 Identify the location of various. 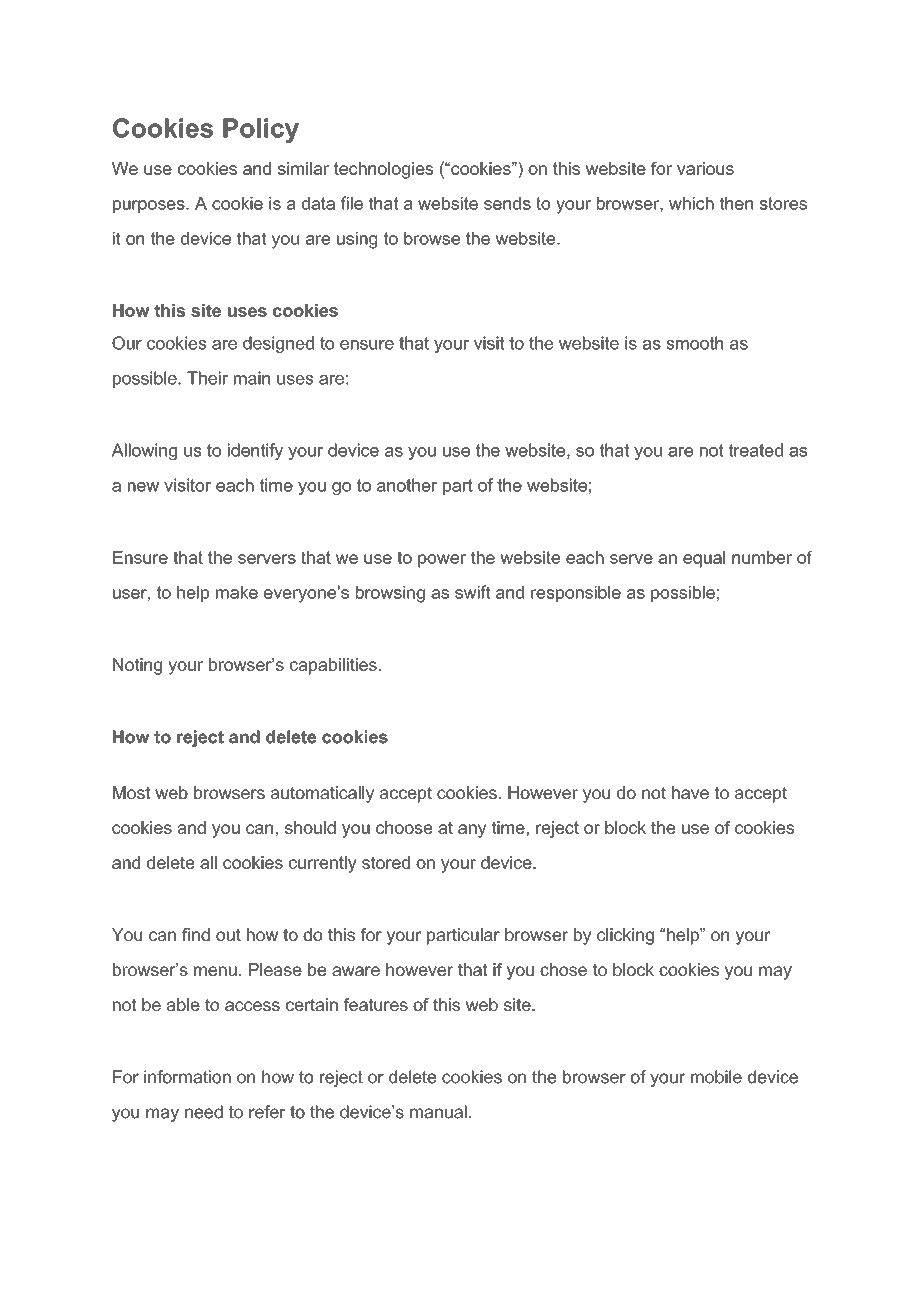
(705, 168).
